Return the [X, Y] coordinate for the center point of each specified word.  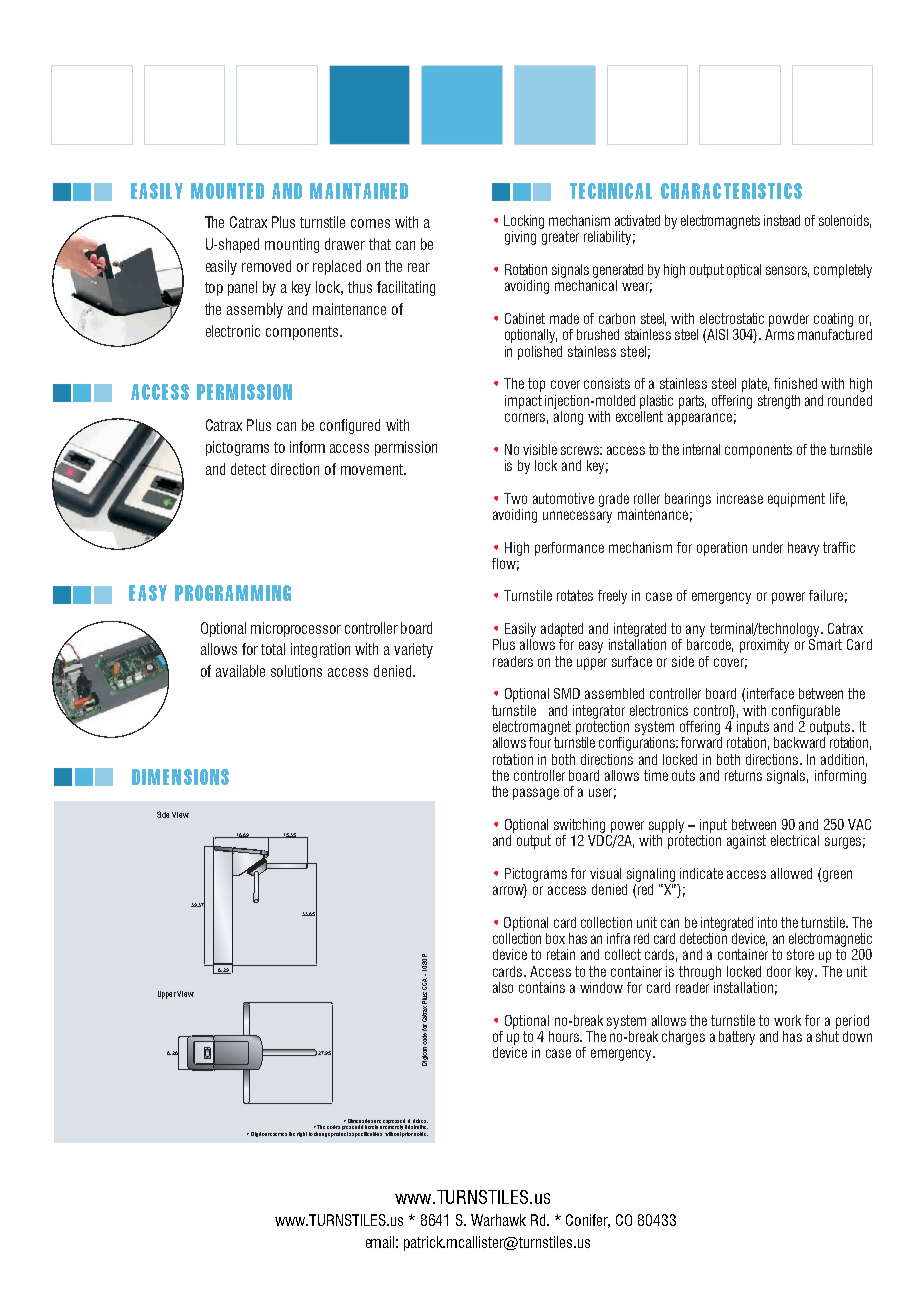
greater [560, 238]
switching [579, 826]
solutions [296, 671]
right [302, 1134]
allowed [791, 873]
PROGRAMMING [233, 593]
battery [737, 1038]
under [768, 547]
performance [569, 549]
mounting [292, 245]
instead [782, 220]
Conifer [588, 1221]
